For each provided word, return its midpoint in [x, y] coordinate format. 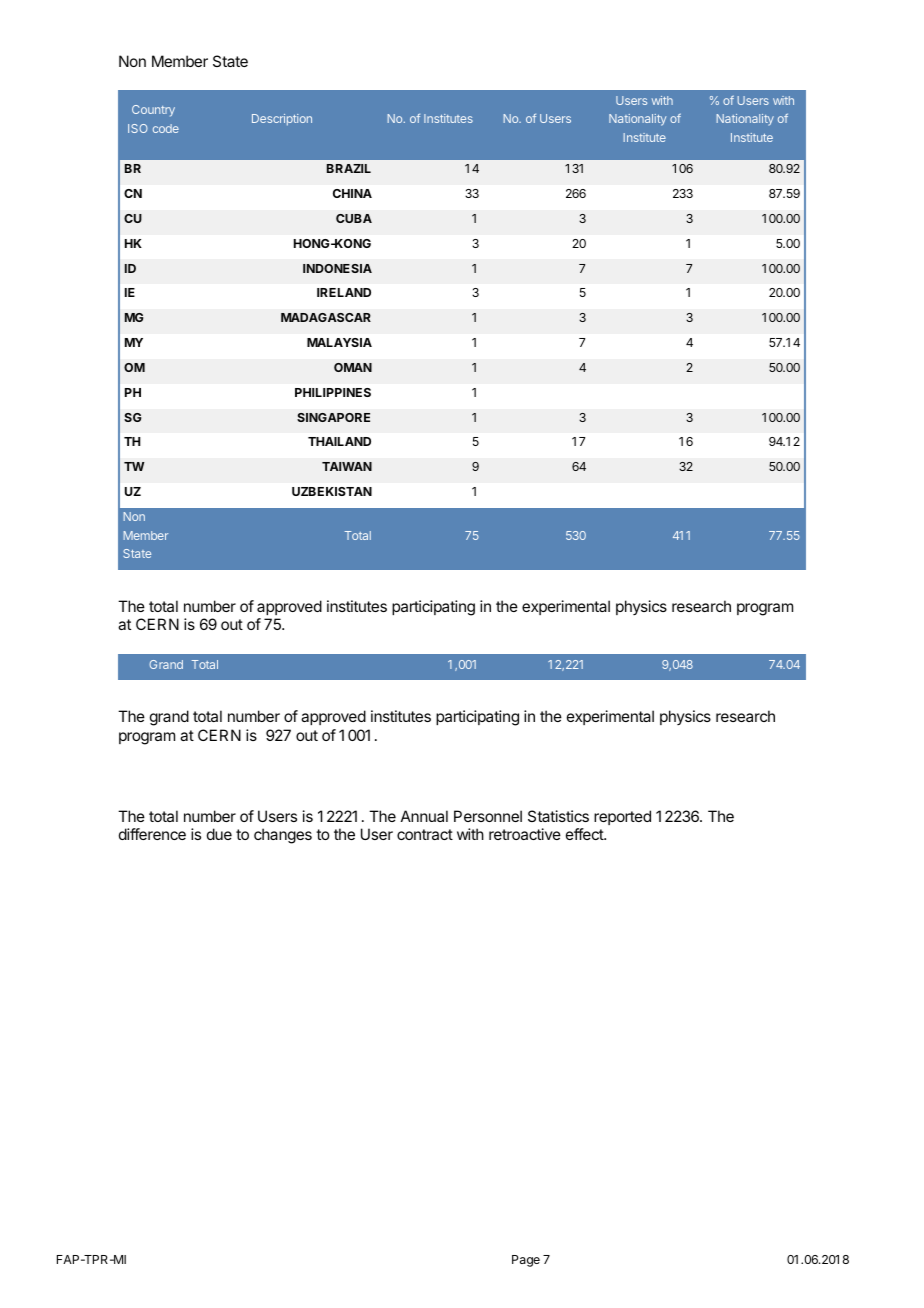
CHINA [352, 193]
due [219, 834]
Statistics [558, 816]
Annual [424, 816]
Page [526, 1261]
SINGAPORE [333, 417]
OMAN [353, 367]
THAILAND [339, 441]
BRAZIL [349, 168]
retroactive [525, 834]
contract [425, 834]
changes [283, 836]
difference [152, 834]
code [166, 128]
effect [585, 834]
